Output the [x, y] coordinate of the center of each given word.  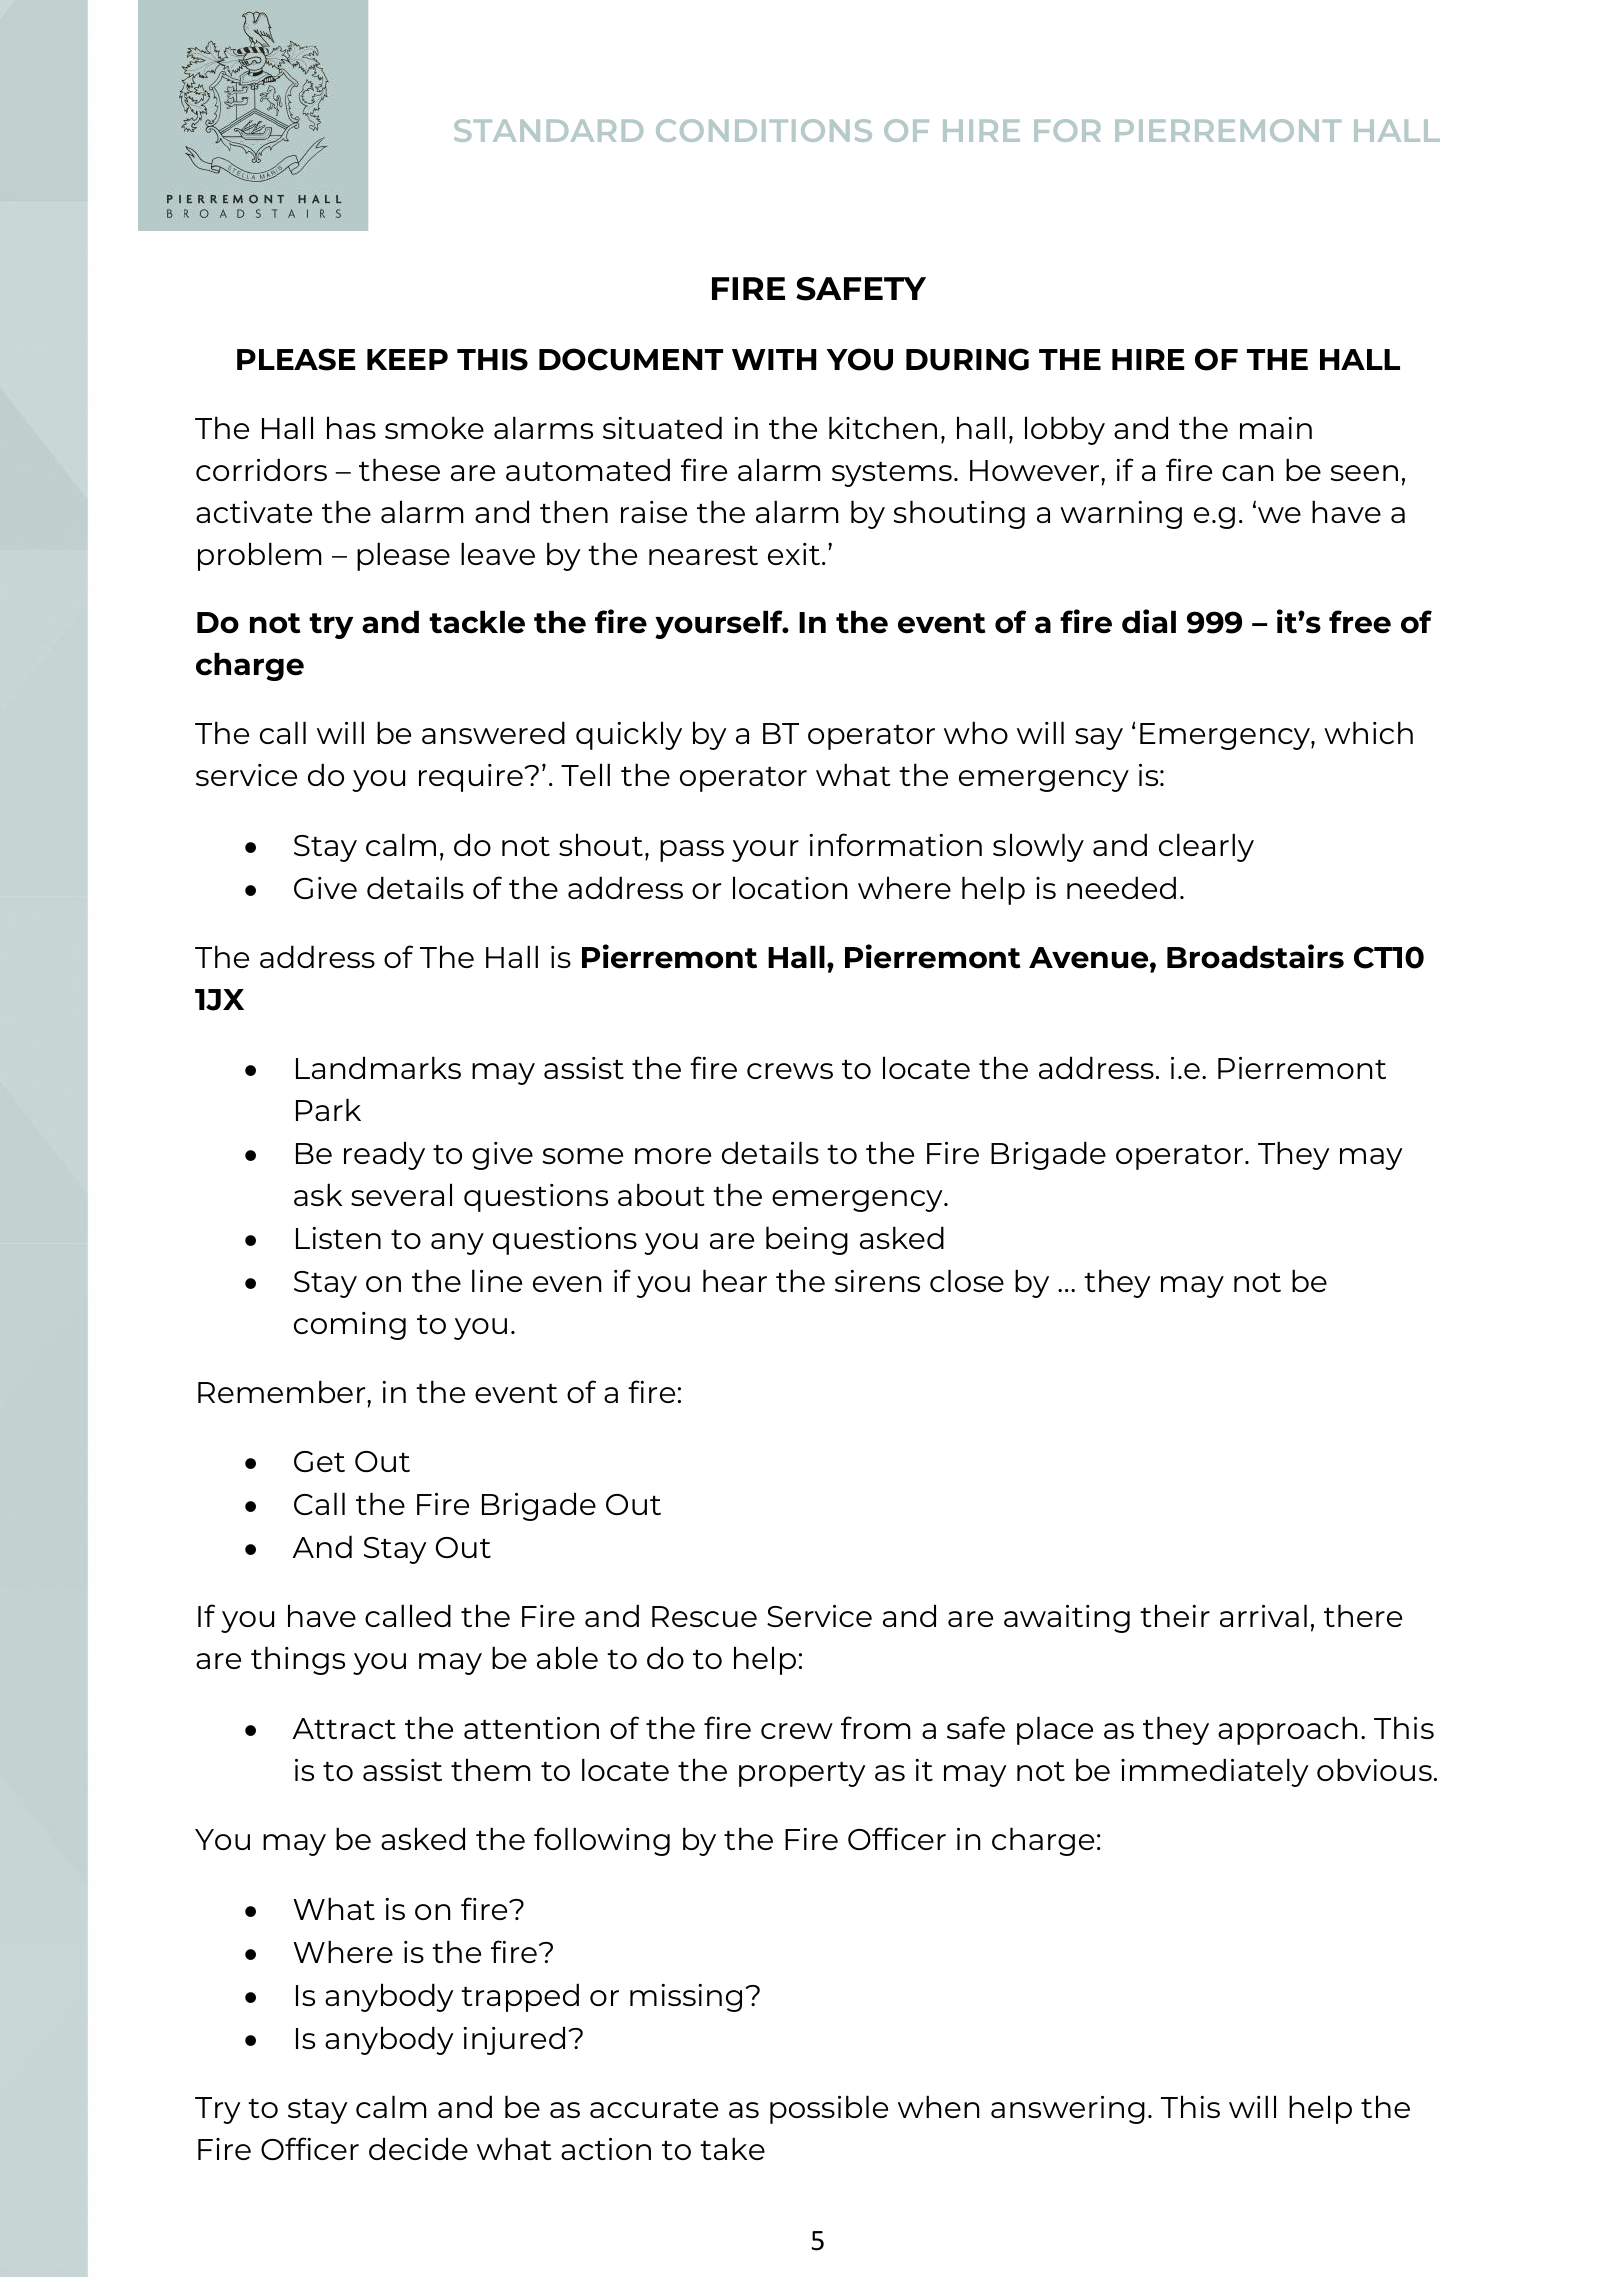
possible [829, 2109]
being [807, 1240]
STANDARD [548, 130]
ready [384, 1155]
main [1276, 428]
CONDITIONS [764, 130]
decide [418, 2148]
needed [1121, 887]
